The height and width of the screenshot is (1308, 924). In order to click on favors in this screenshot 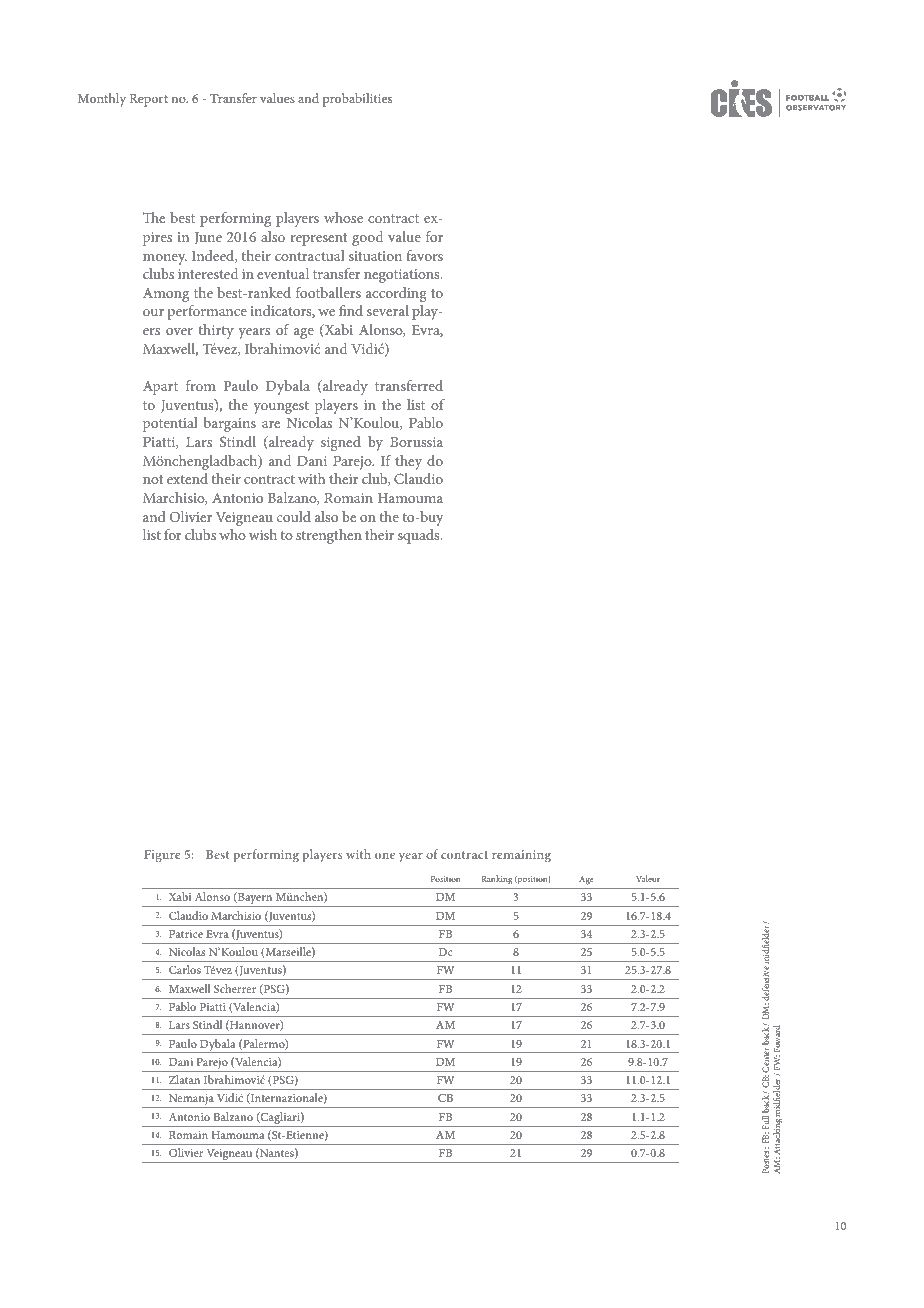, I will do `click(424, 255)`.
